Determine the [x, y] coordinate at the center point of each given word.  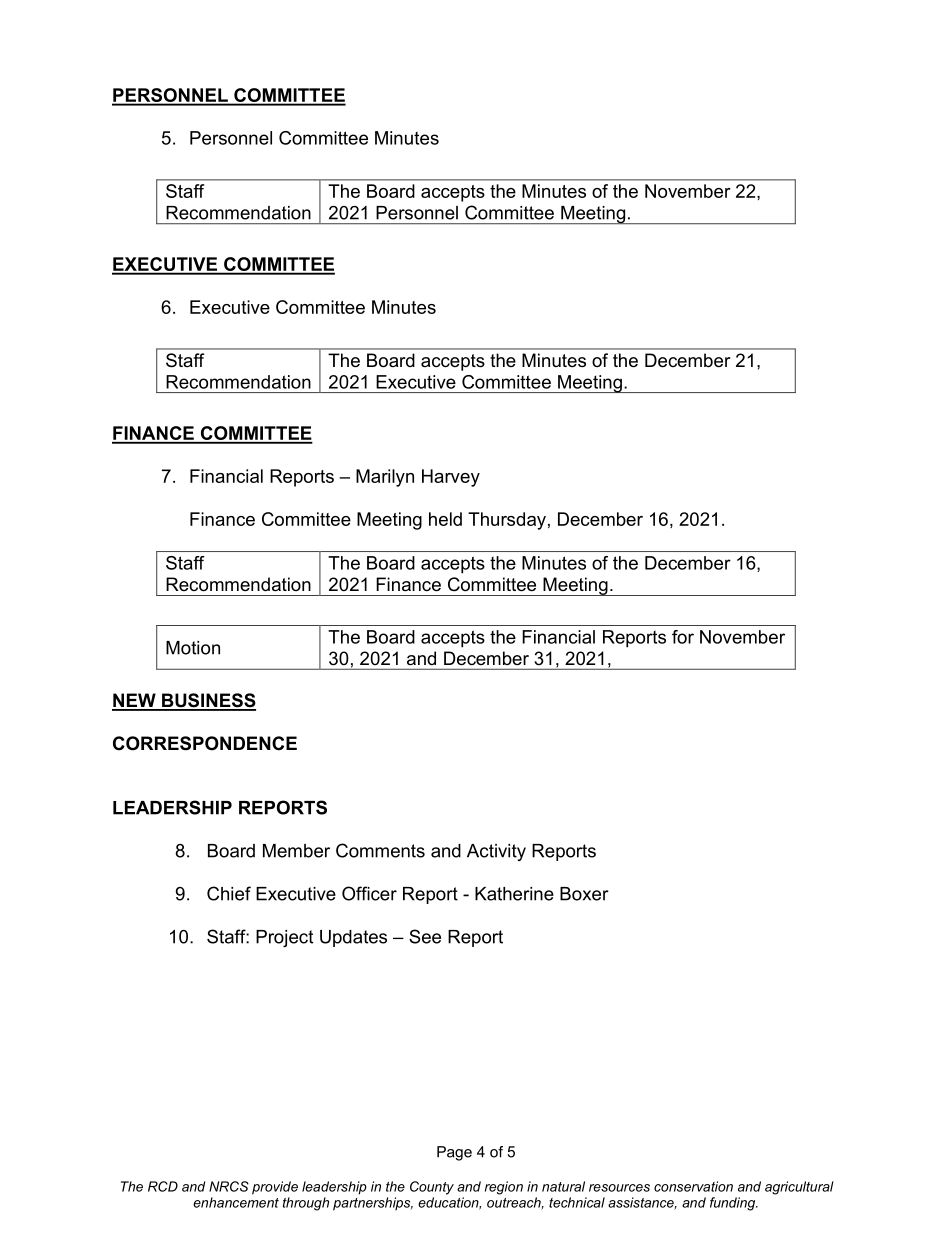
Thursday [507, 521]
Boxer [584, 894]
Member [296, 851]
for [683, 637]
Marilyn [385, 478]
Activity [496, 852]
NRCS [229, 1186]
